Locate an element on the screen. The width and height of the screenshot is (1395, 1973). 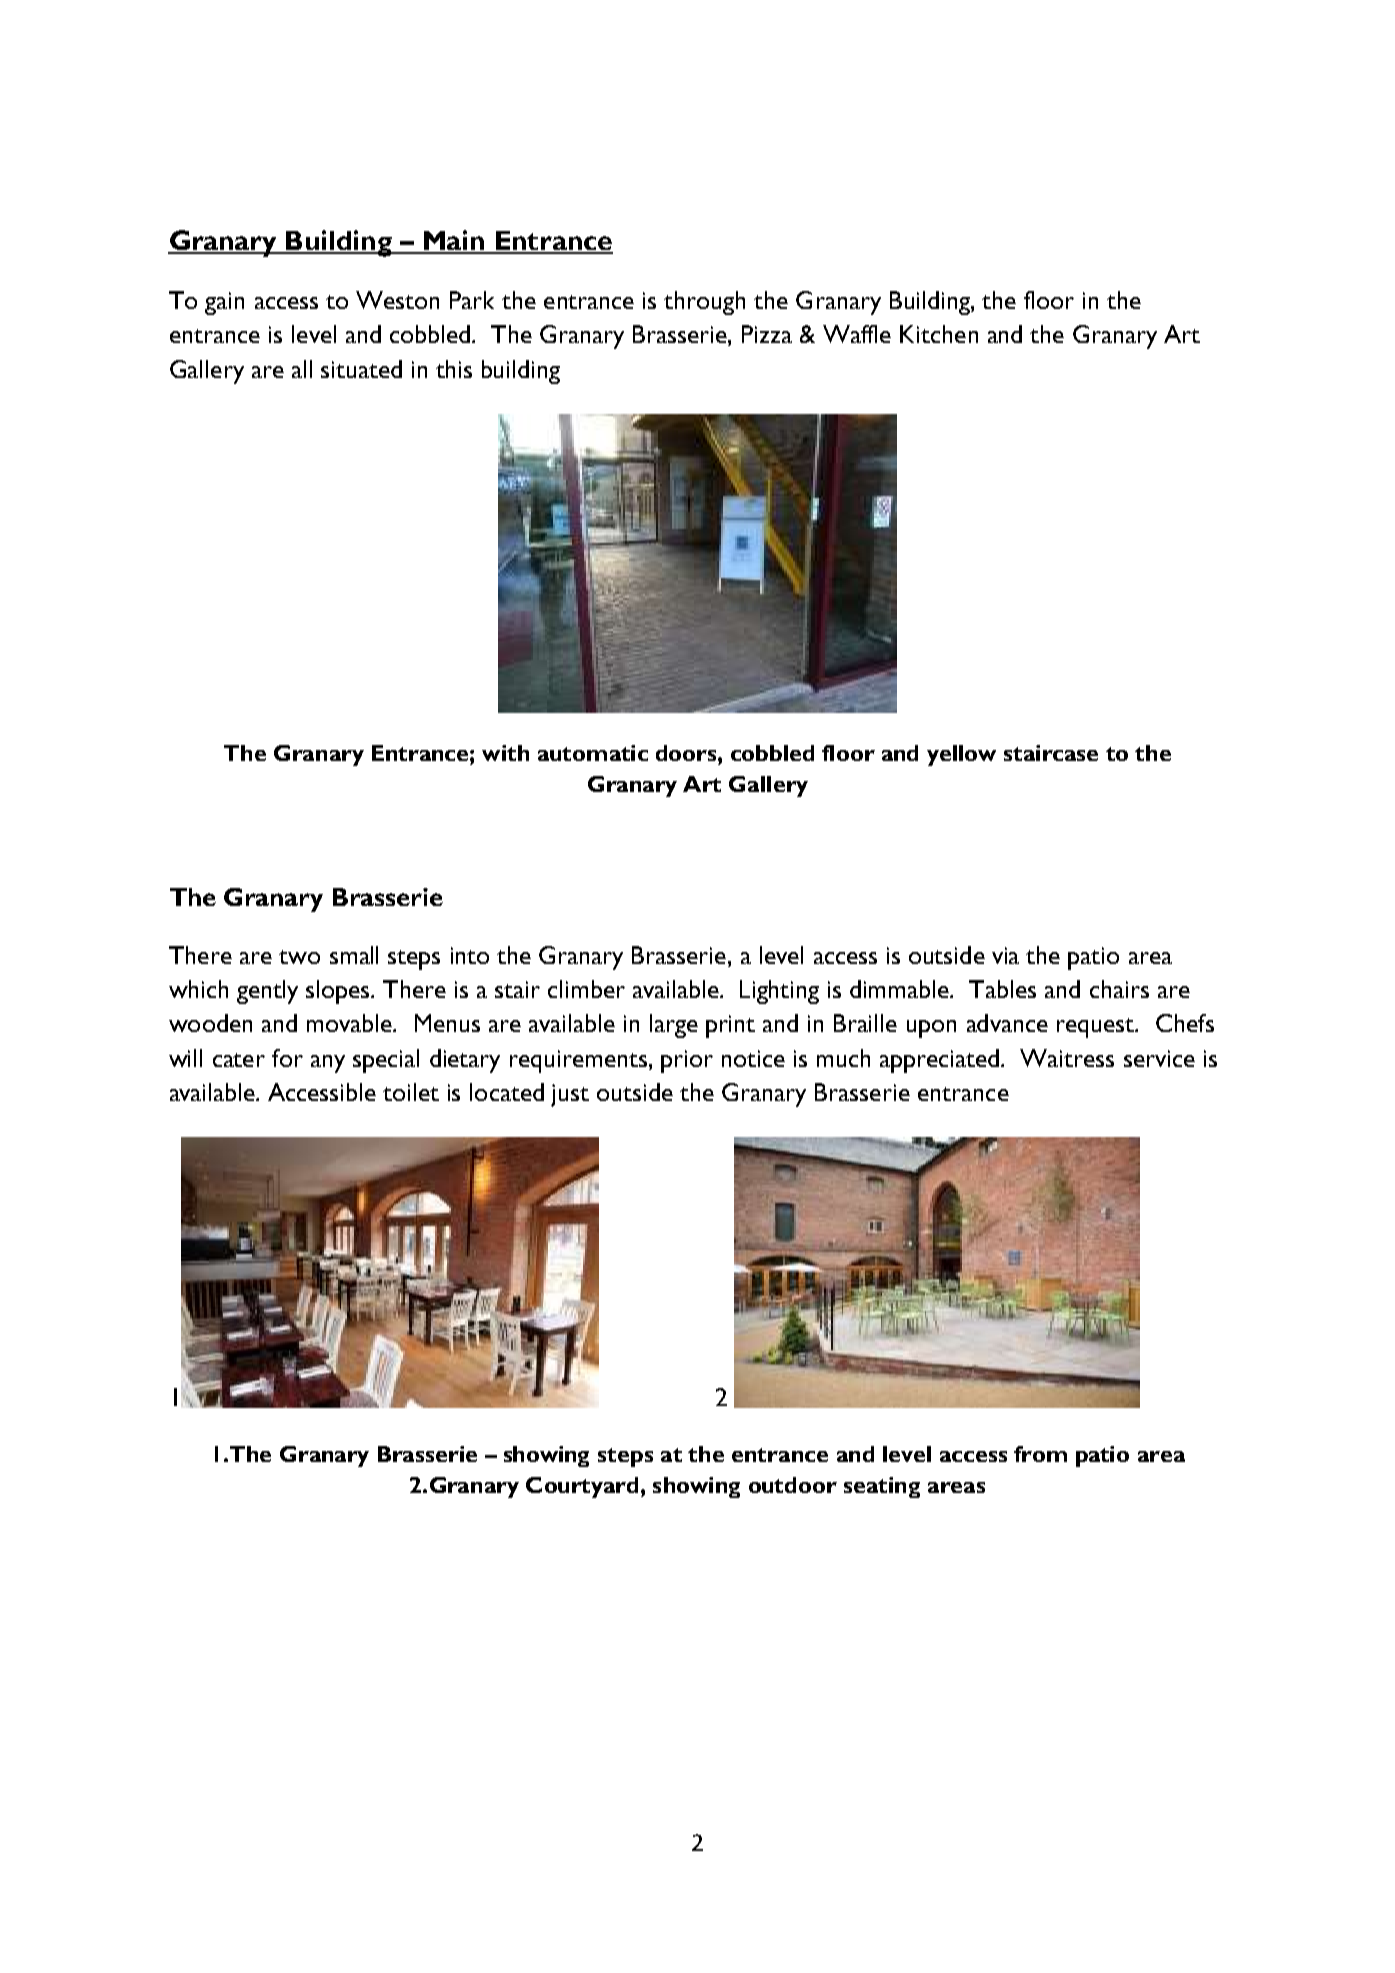
any is located at coordinates (328, 1064).
